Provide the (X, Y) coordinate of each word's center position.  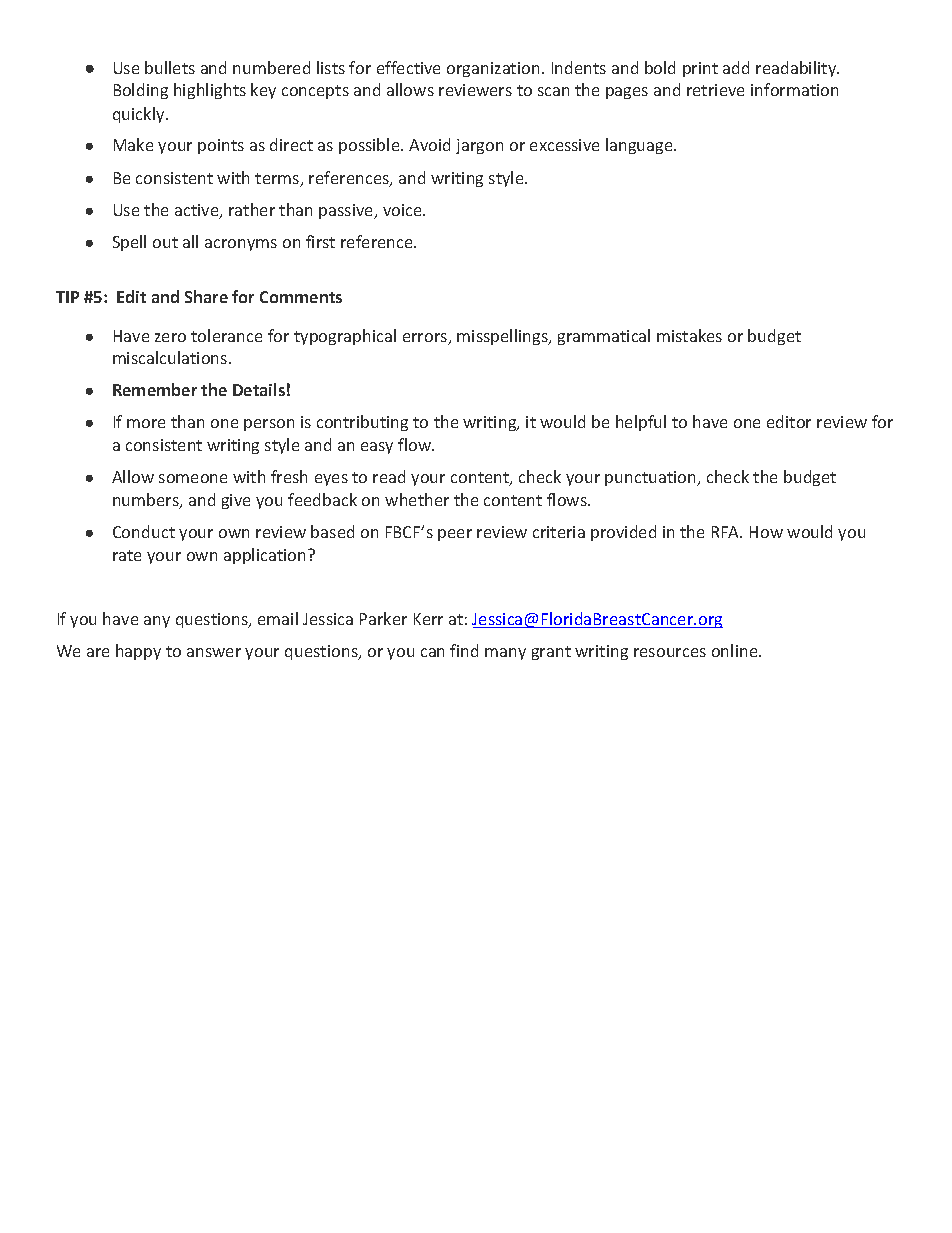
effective (408, 67)
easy (377, 448)
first (320, 241)
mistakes (689, 335)
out (165, 242)
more (146, 423)
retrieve (715, 90)
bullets (170, 67)
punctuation (651, 478)
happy (138, 652)
